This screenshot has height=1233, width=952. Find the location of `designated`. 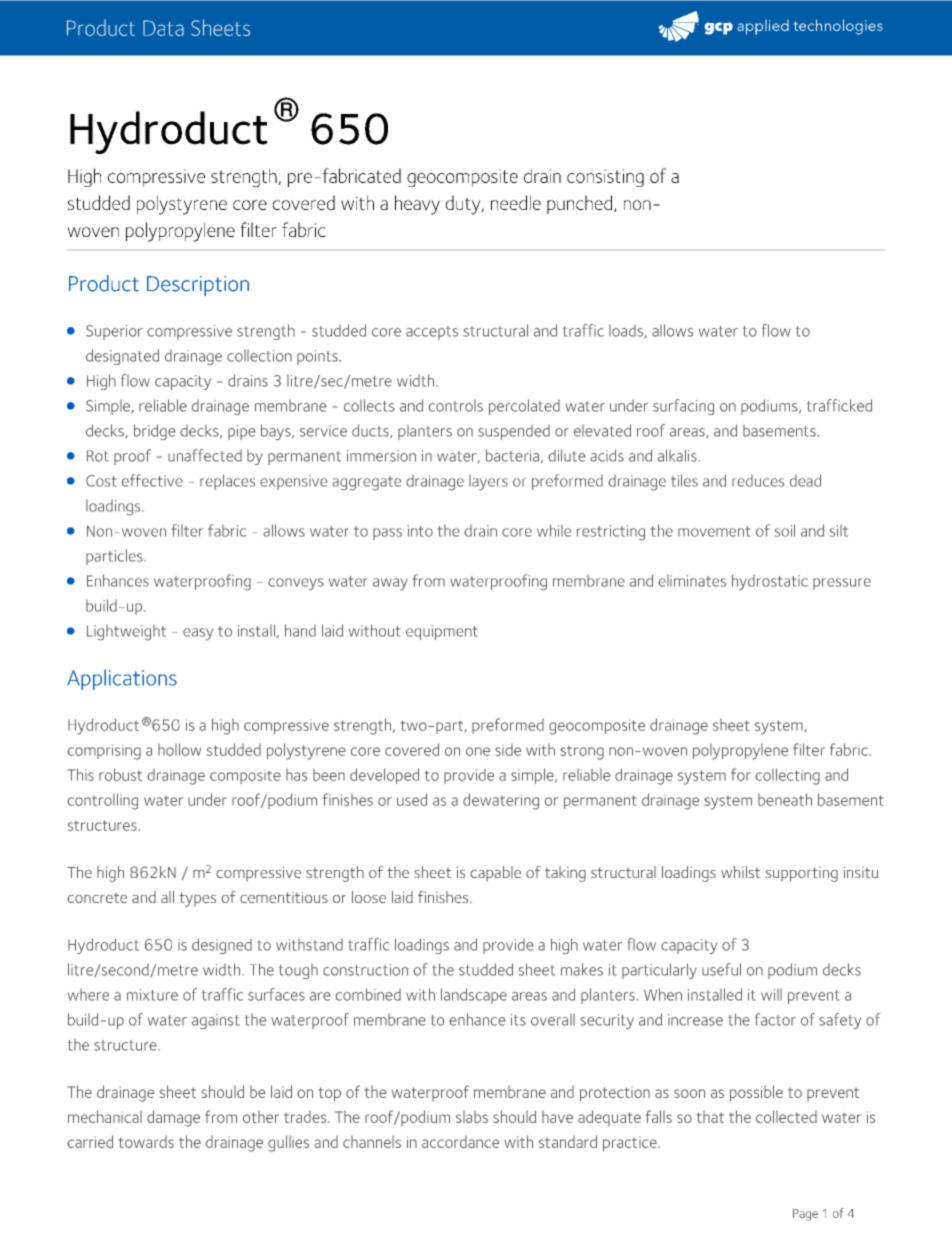

designated is located at coordinates (122, 357).
